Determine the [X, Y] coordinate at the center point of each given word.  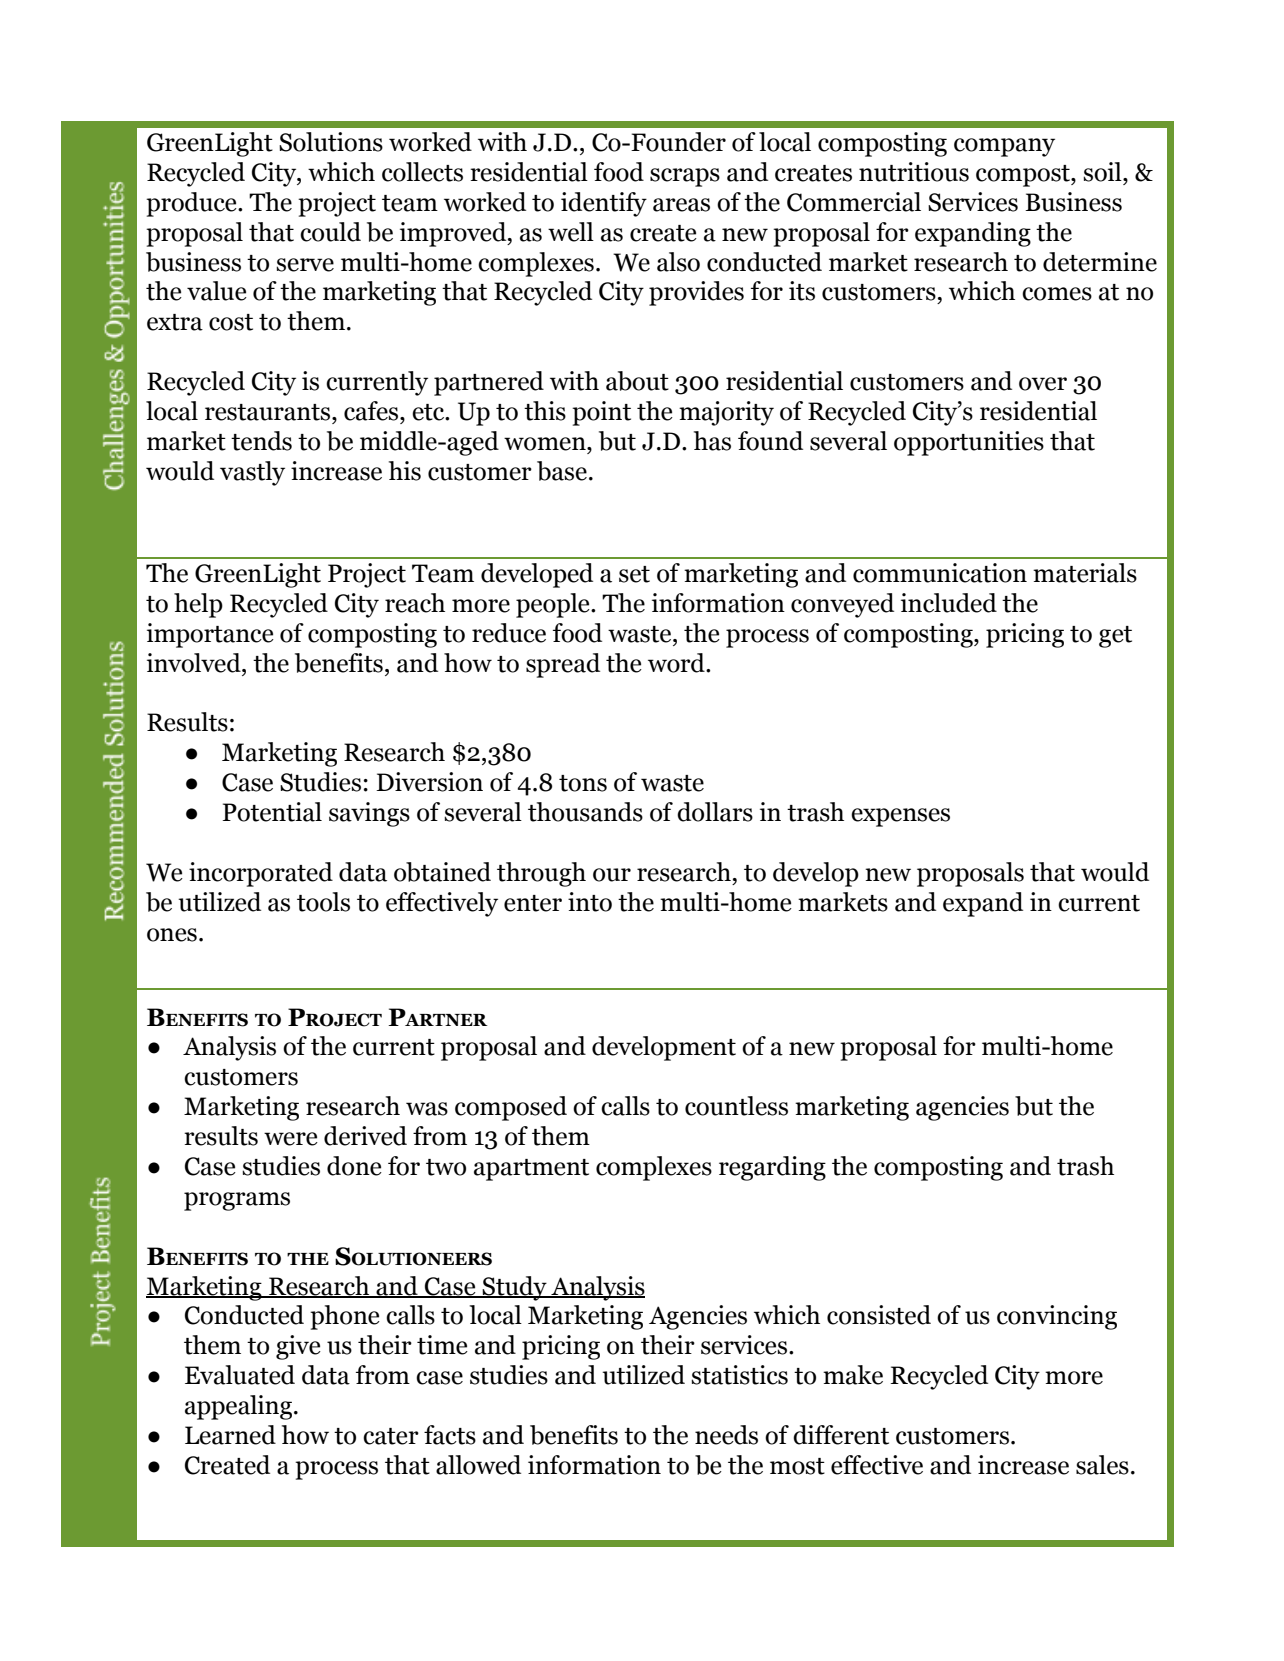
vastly [252, 473]
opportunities [969, 443]
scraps [685, 177]
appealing [240, 1407]
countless [736, 1106]
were [291, 1139]
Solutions [331, 142]
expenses [900, 817]
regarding [772, 1168]
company [1004, 147]
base [562, 471]
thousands [585, 812]
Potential [272, 812]
